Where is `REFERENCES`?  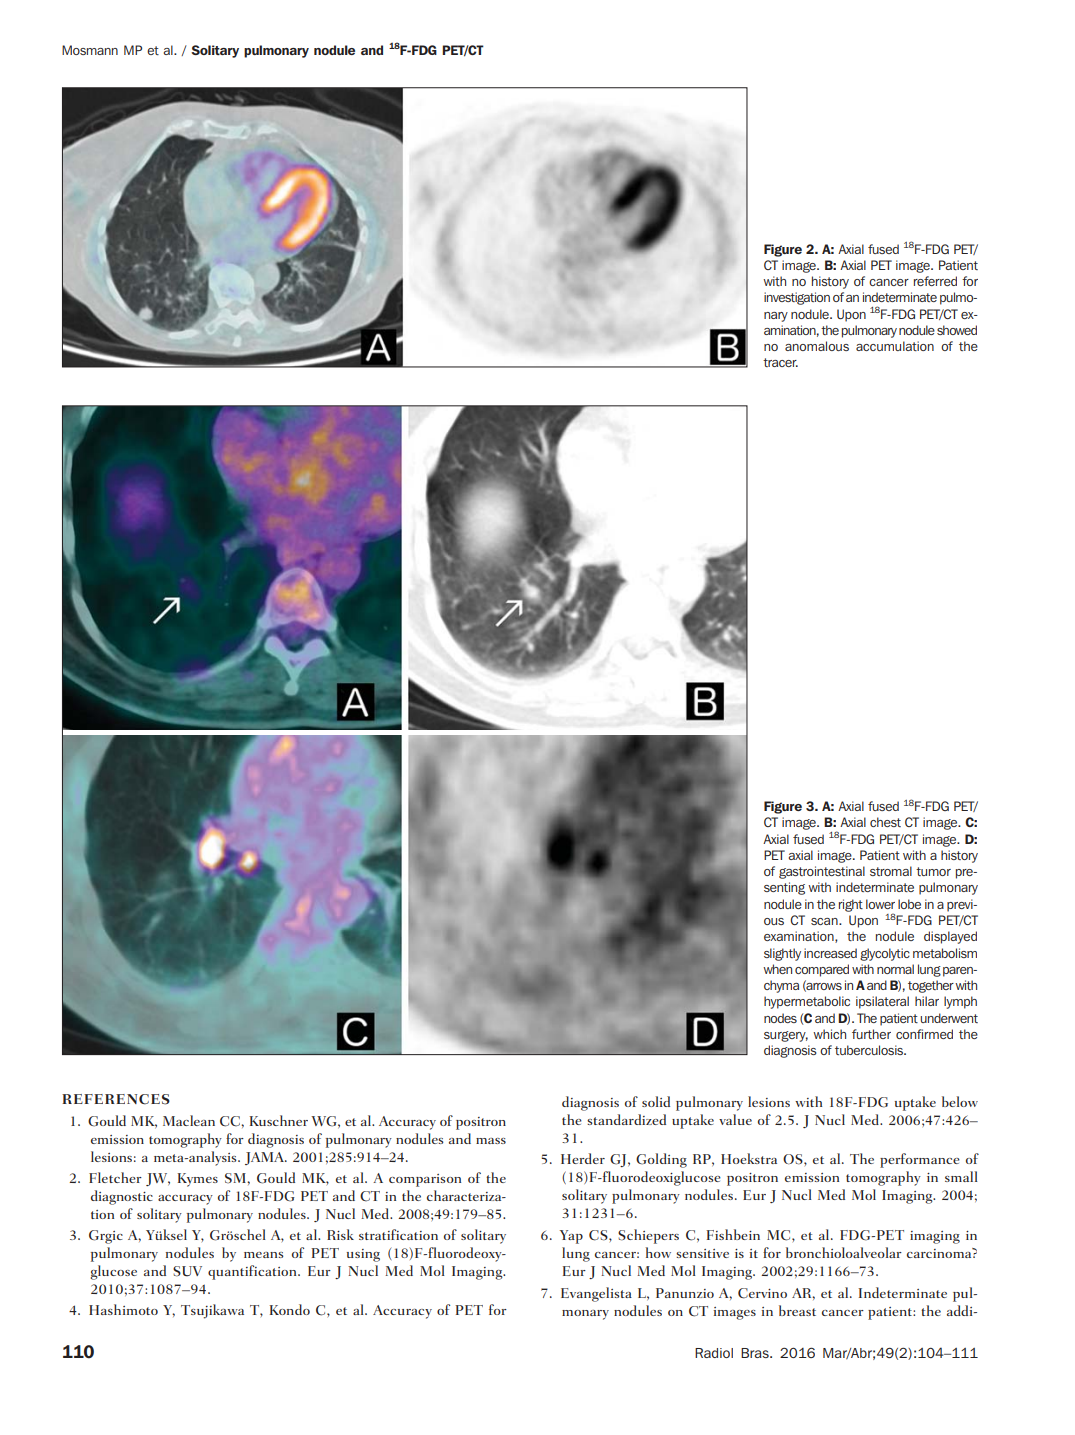 REFERENCES is located at coordinates (116, 1099).
